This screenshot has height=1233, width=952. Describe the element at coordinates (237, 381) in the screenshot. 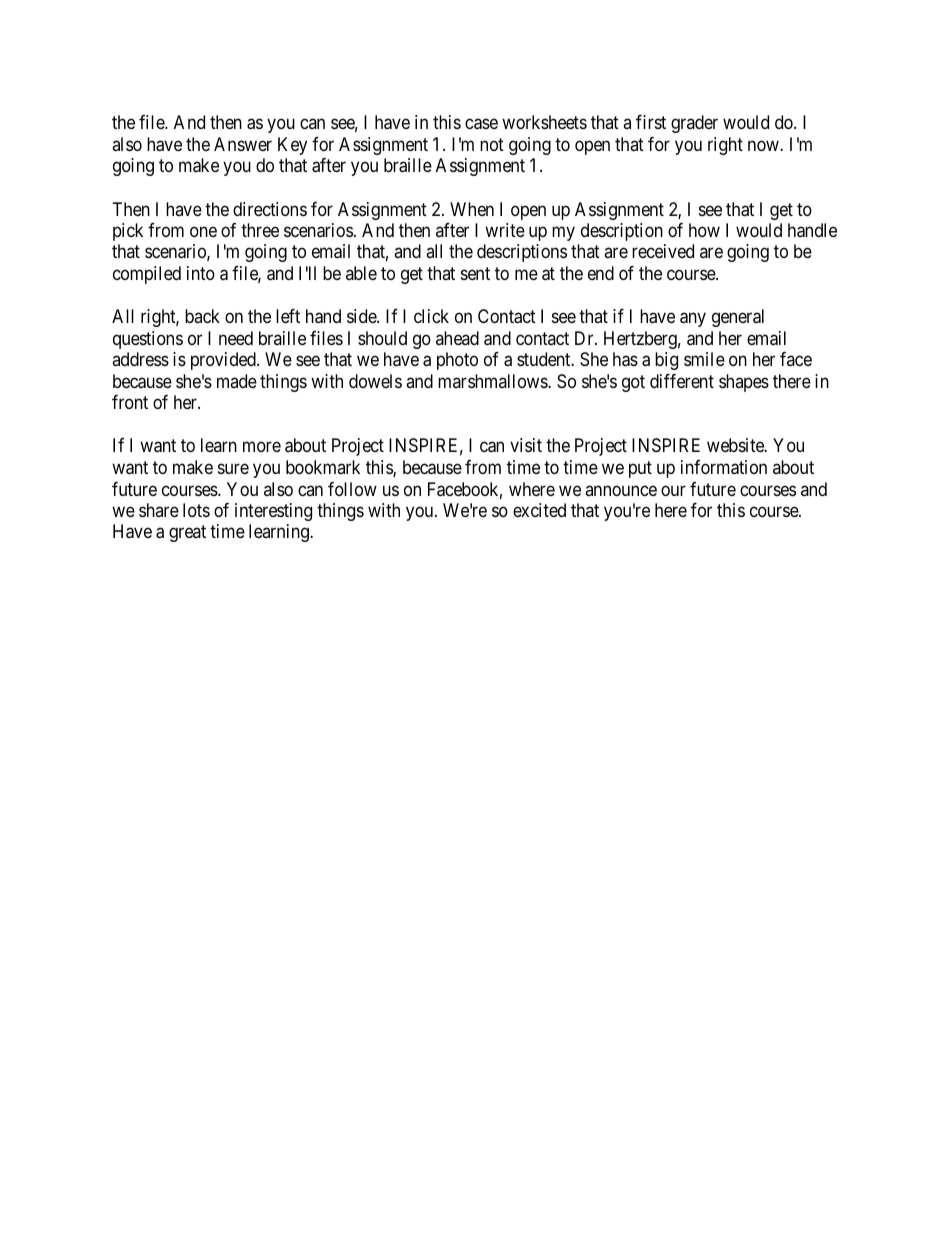

I see `made` at that location.
